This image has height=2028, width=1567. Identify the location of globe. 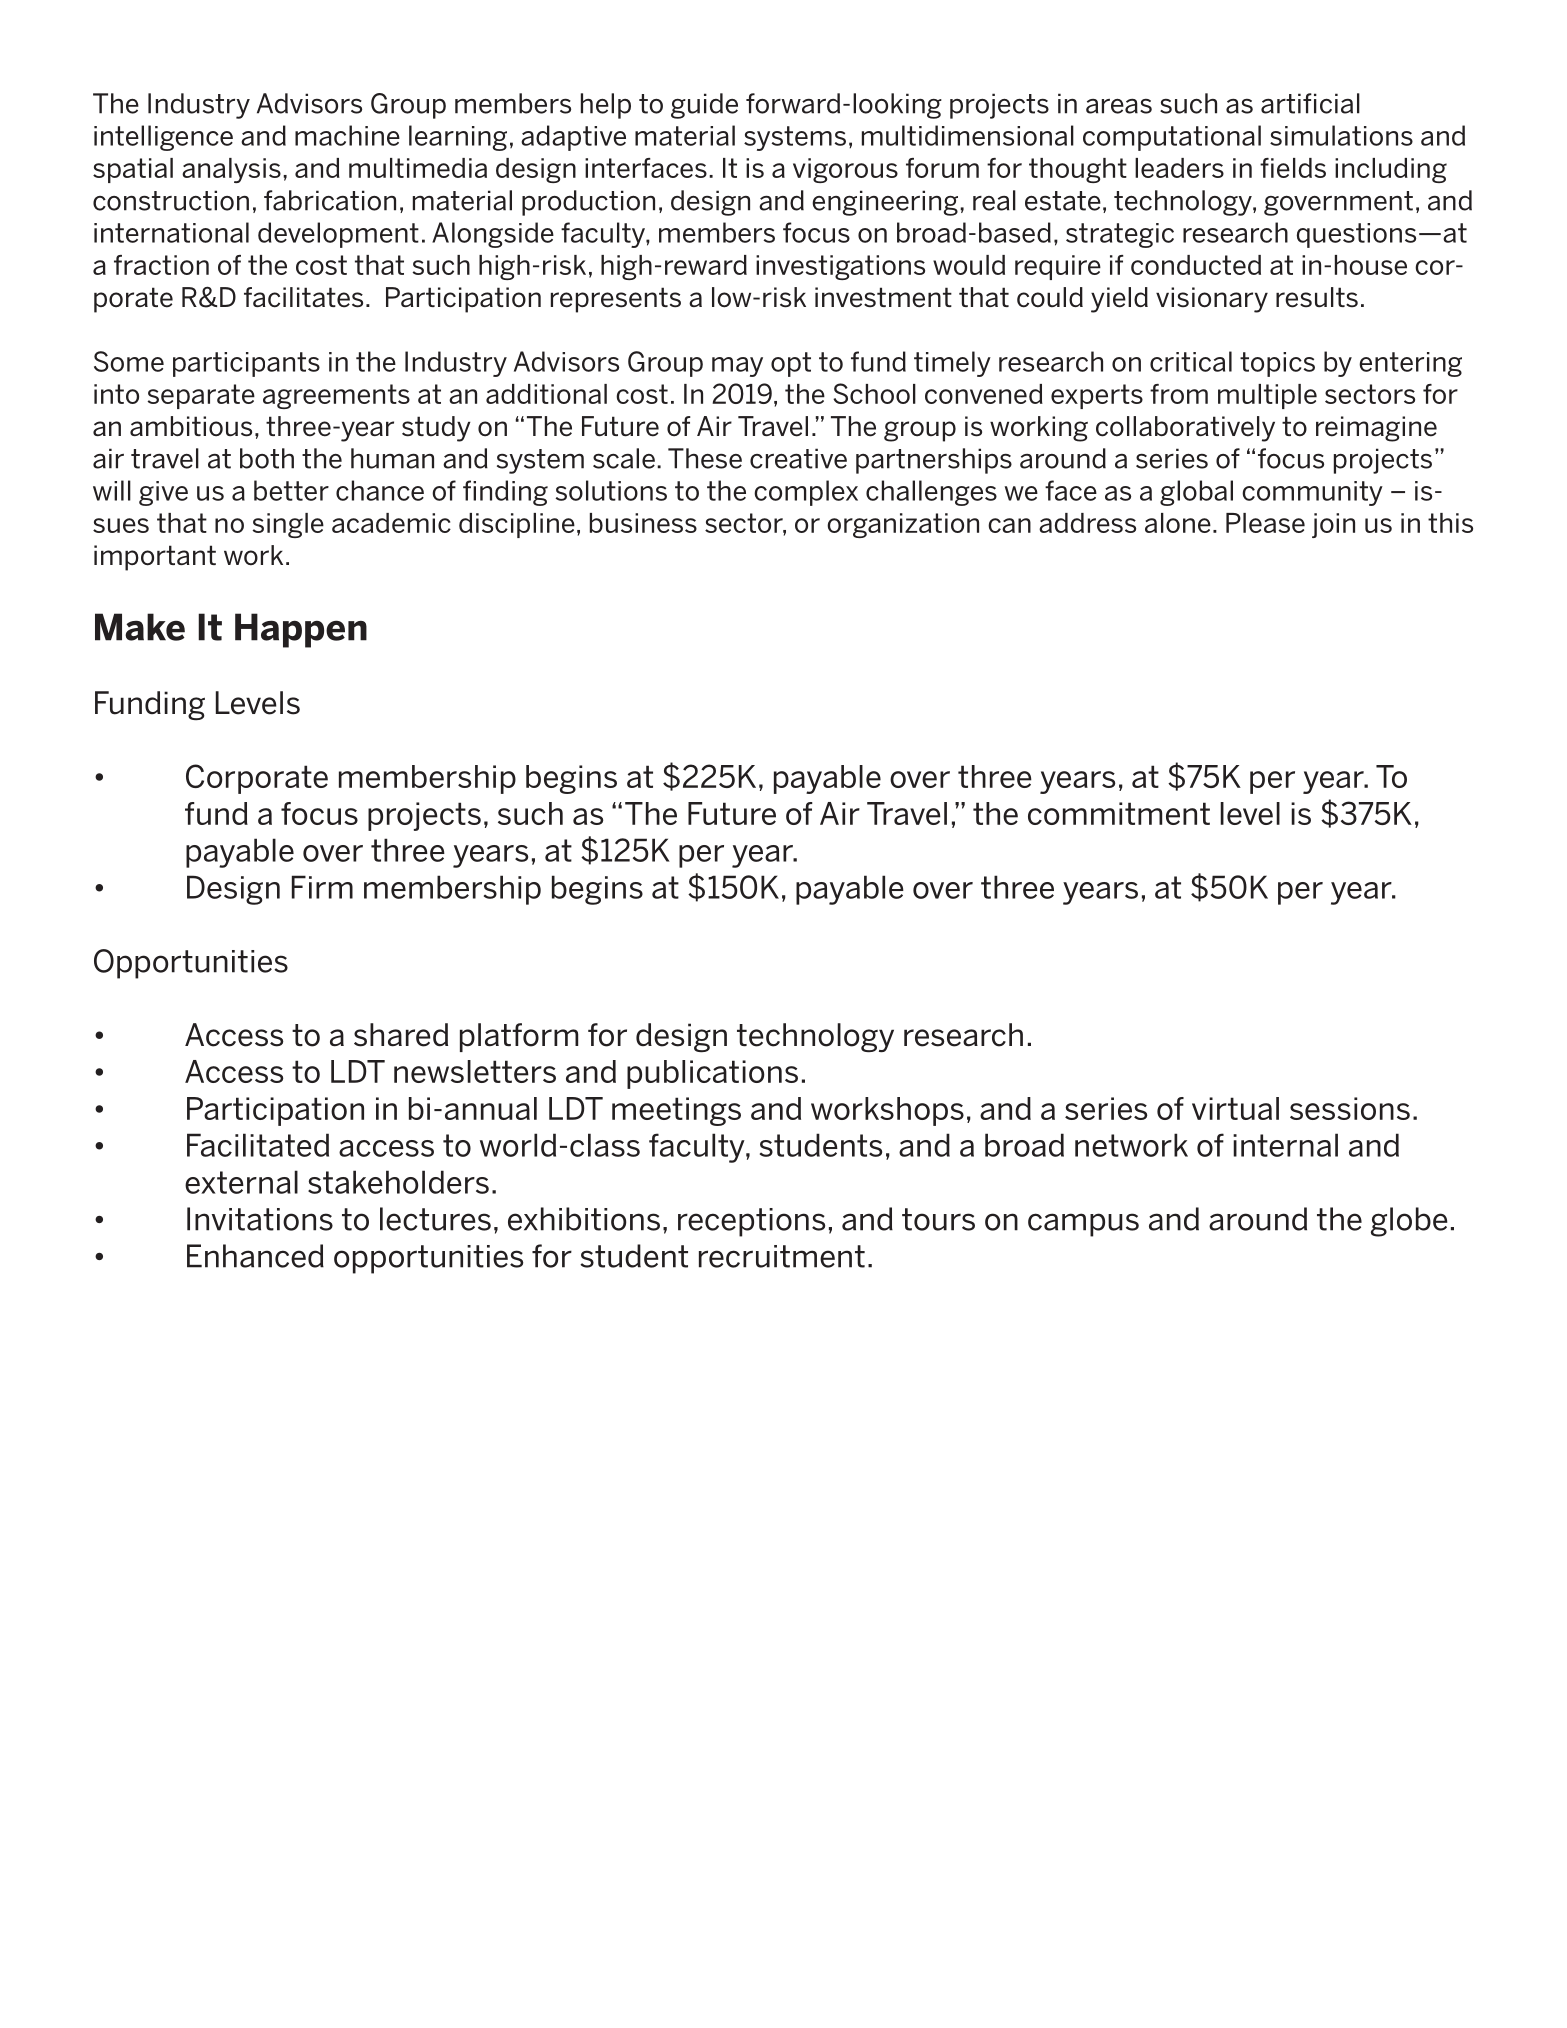
(1409, 1222).
